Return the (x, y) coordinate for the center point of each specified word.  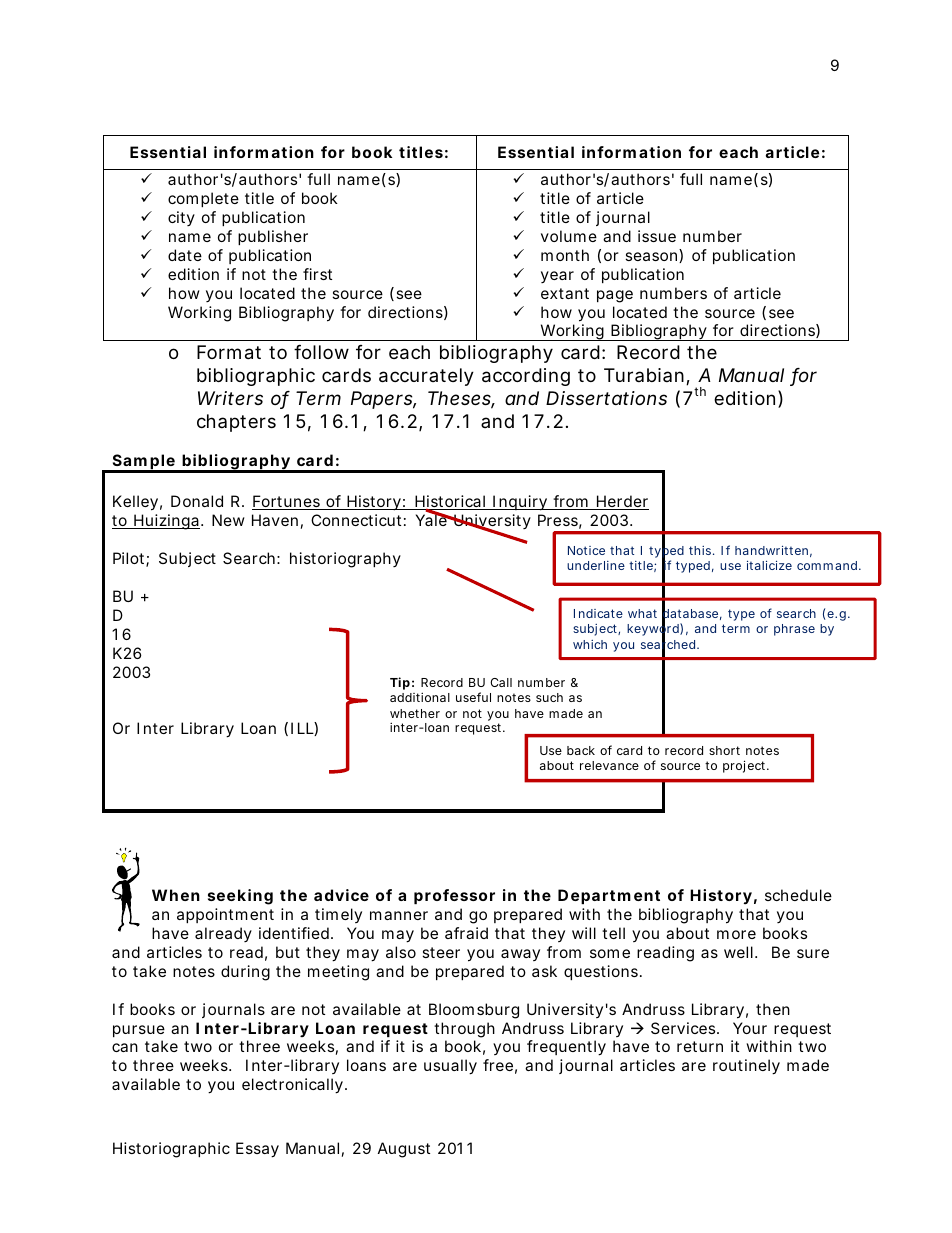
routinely (746, 1067)
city (181, 218)
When (176, 895)
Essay (257, 1150)
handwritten (771, 550)
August (404, 1150)
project (745, 766)
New (228, 520)
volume (569, 236)
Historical (450, 502)
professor (454, 896)
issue (657, 236)
